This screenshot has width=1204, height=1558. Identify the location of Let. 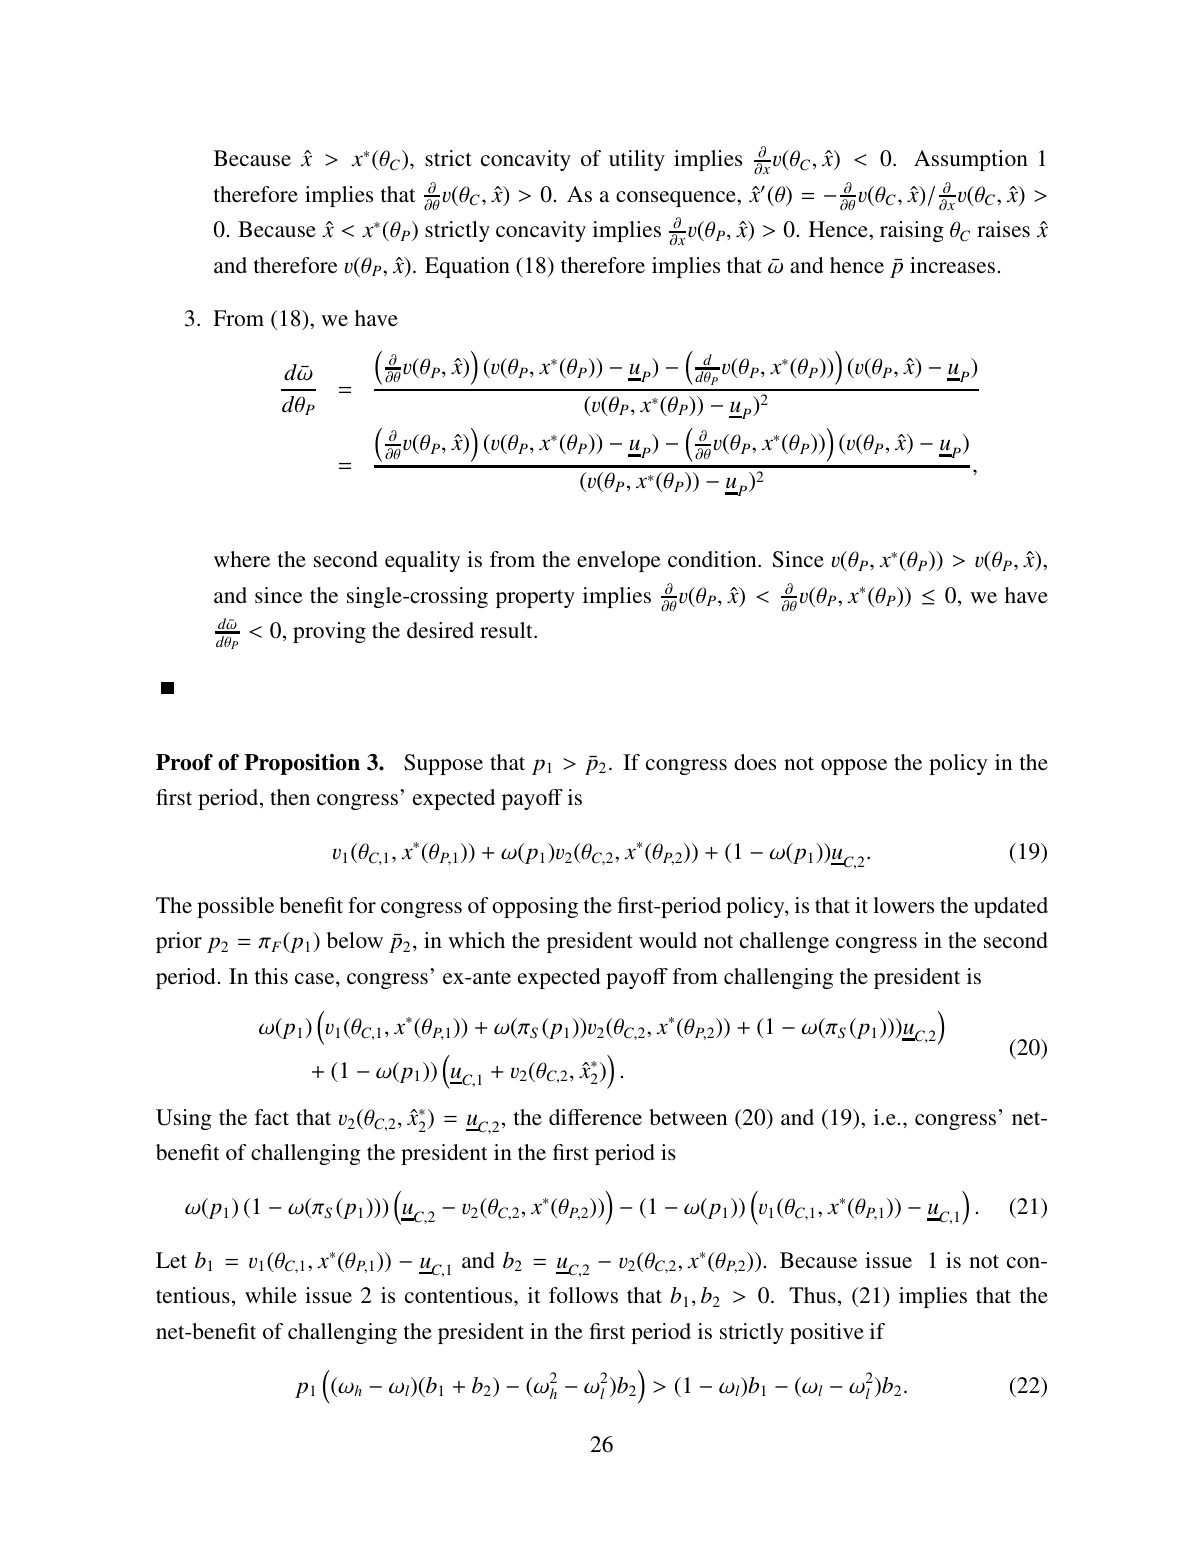
(171, 1260).
